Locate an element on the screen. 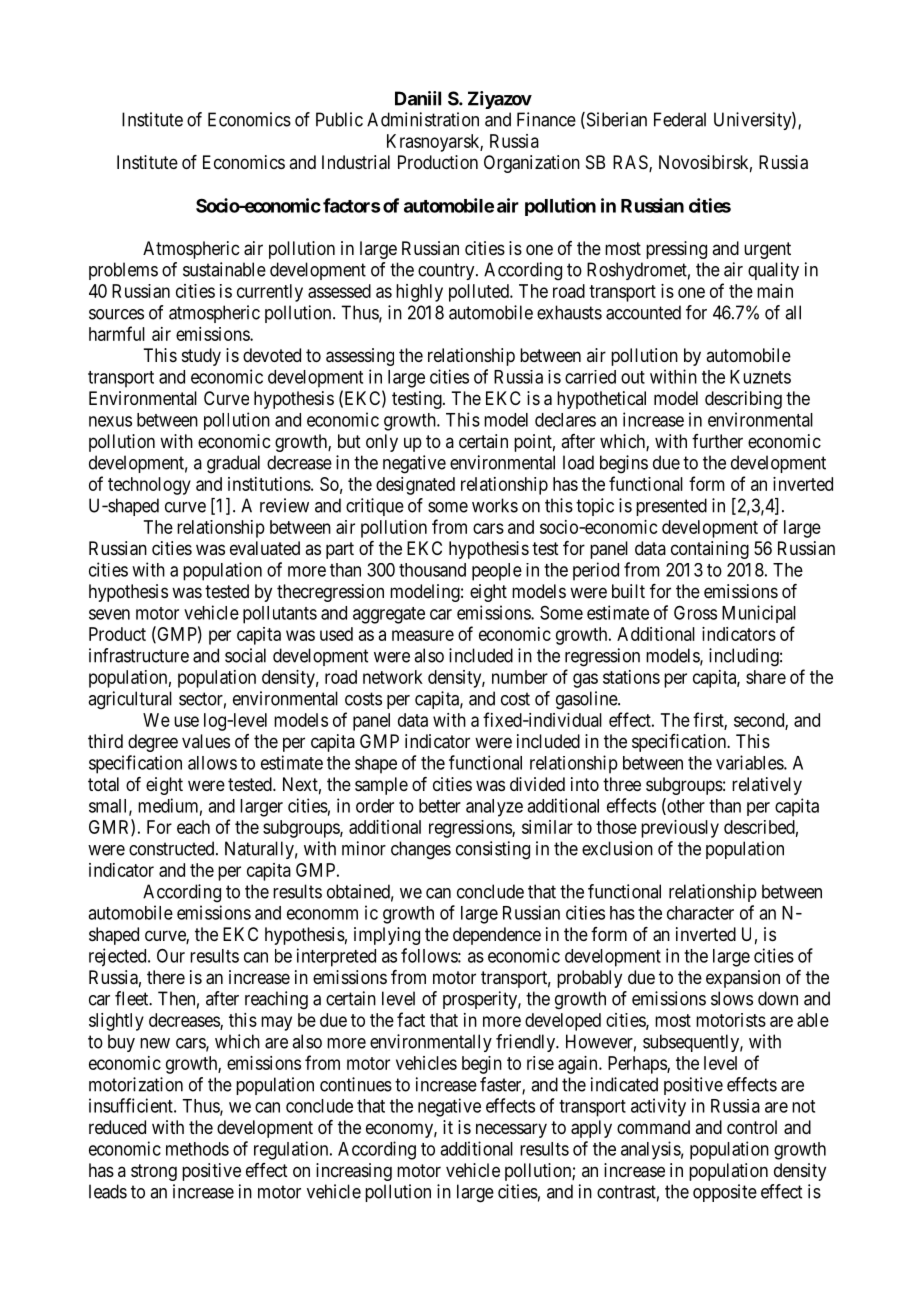 The width and height of the screenshot is (924, 1308). Federal is located at coordinates (680, 119).
